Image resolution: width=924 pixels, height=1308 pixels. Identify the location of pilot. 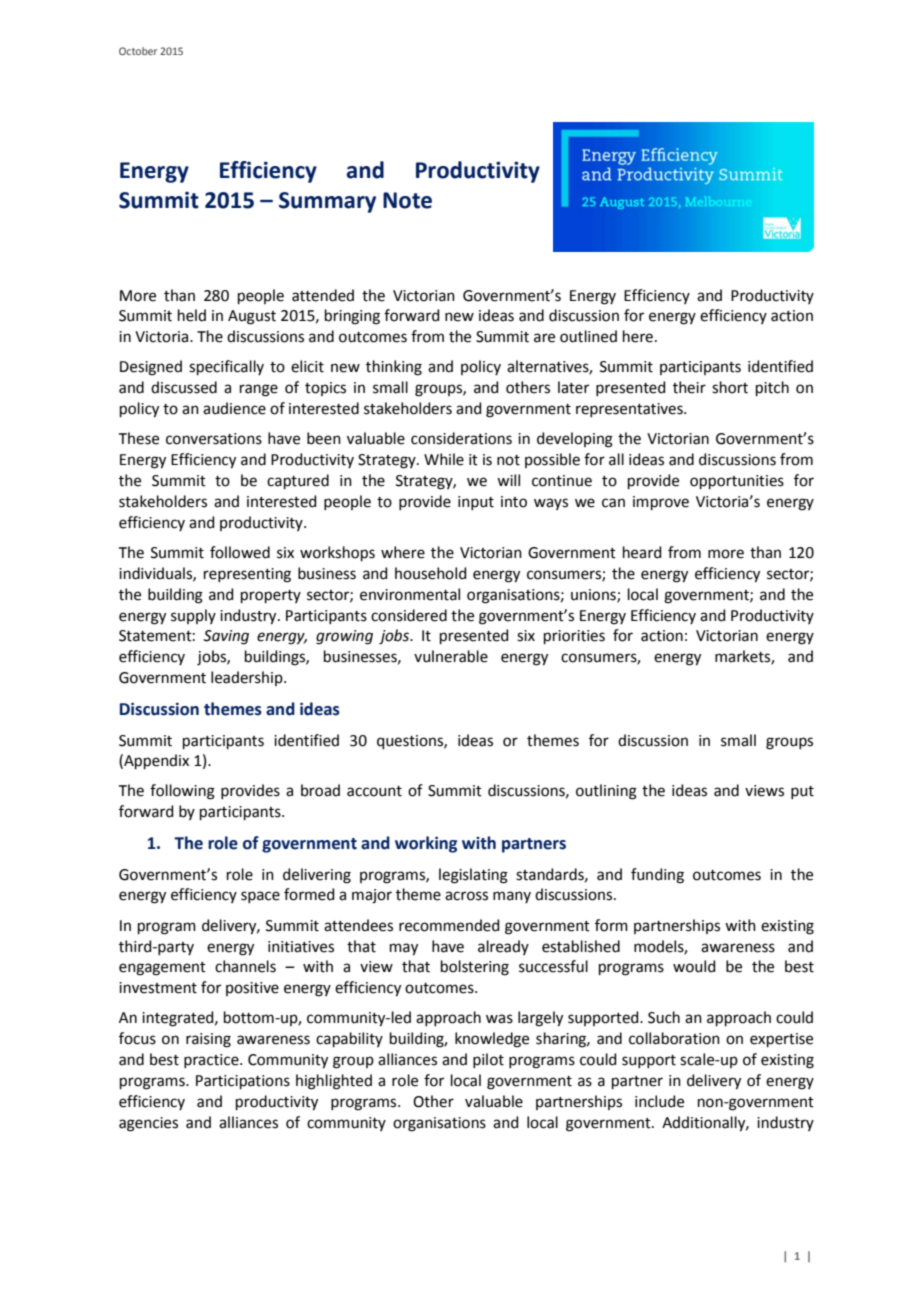
(488, 1060).
